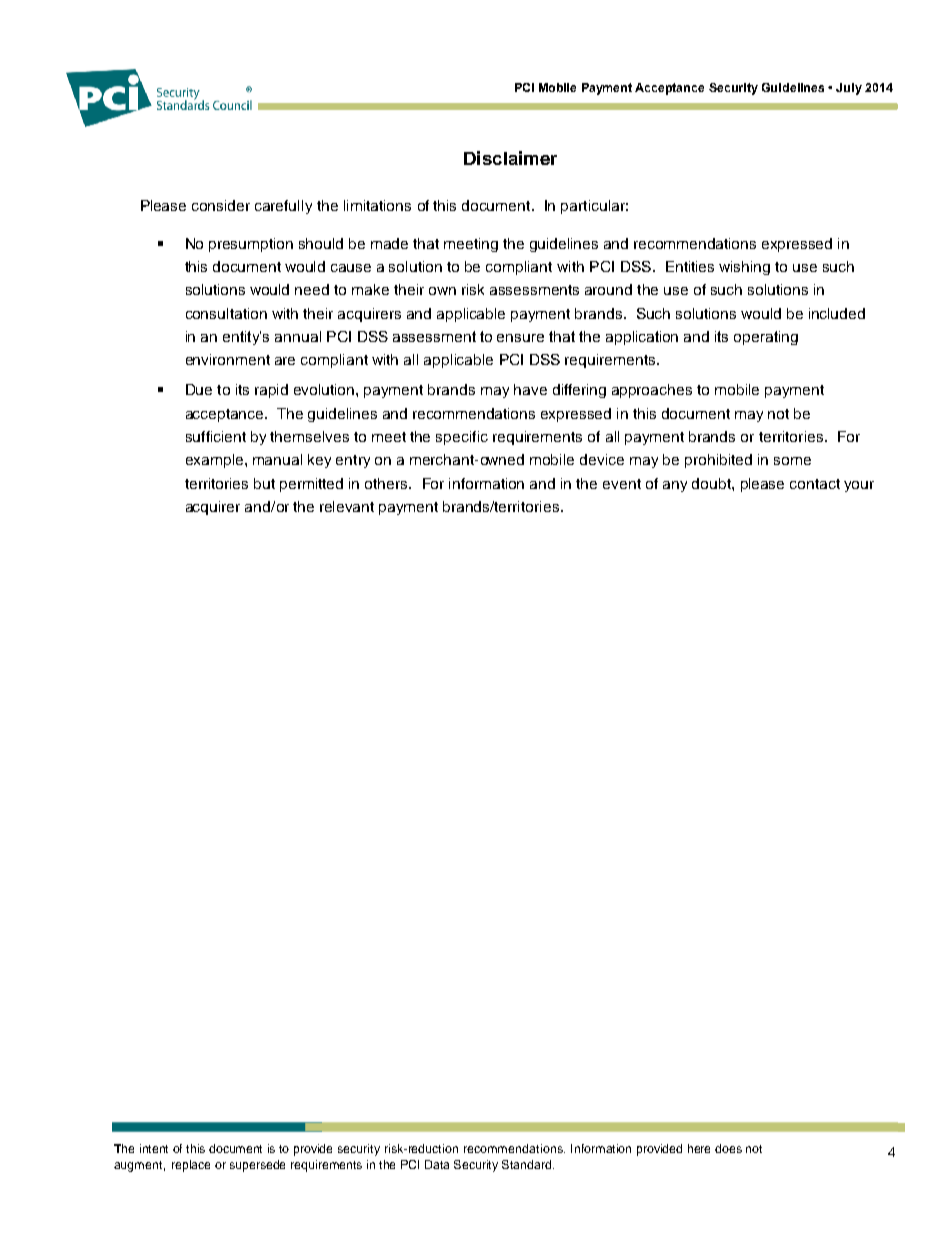  What do you see at coordinates (510, 158) in the page?
I see `Disclaimer` at bounding box center [510, 158].
